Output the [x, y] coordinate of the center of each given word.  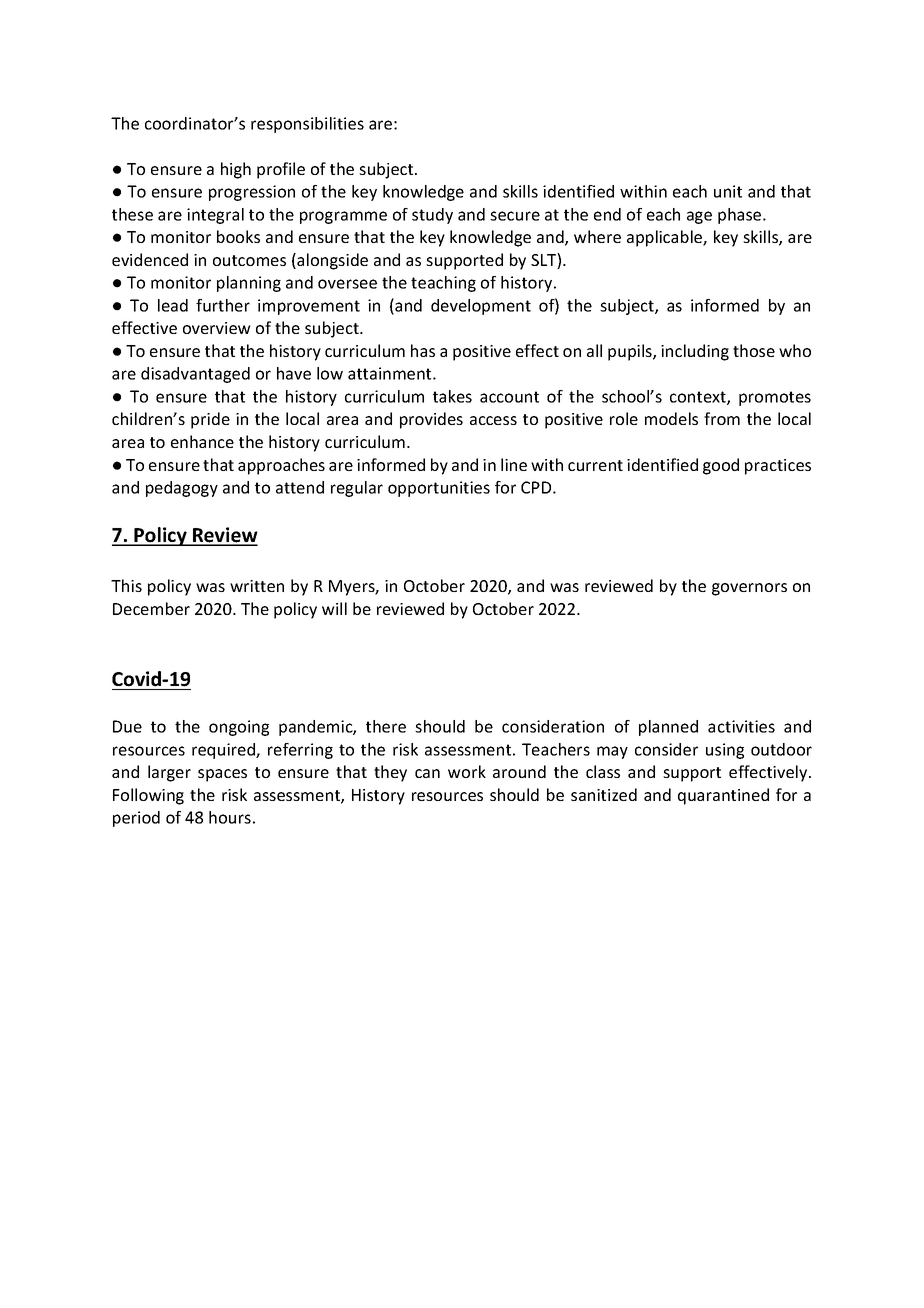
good [721, 466]
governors [749, 589]
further [223, 305]
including [695, 352]
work [467, 771]
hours [230, 817]
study [432, 216]
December [151, 608]
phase [741, 216]
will [334, 608]
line [514, 464]
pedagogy [182, 489]
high [236, 170]
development [481, 307]
